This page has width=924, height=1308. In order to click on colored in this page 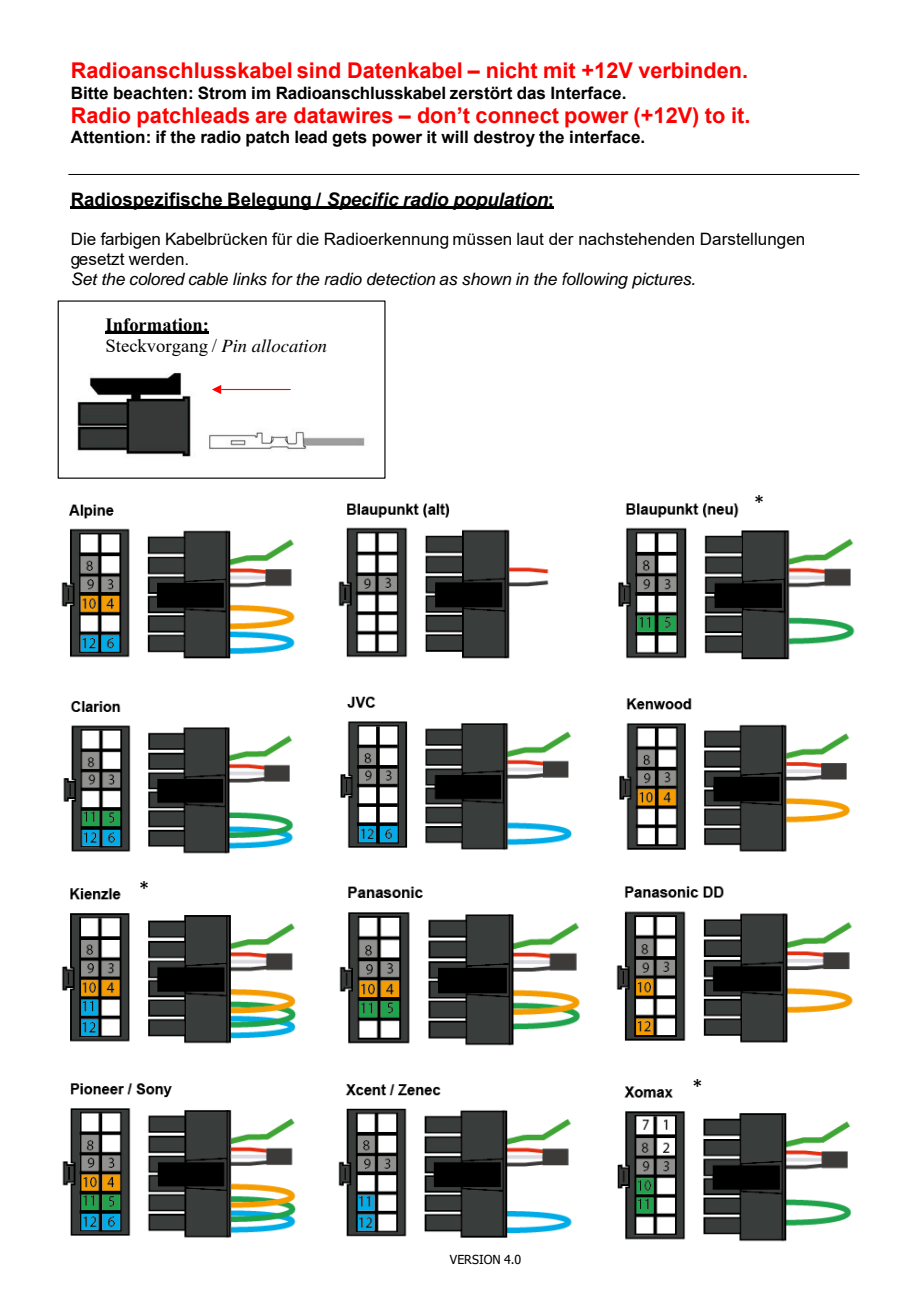, I will do `click(157, 279)`.
